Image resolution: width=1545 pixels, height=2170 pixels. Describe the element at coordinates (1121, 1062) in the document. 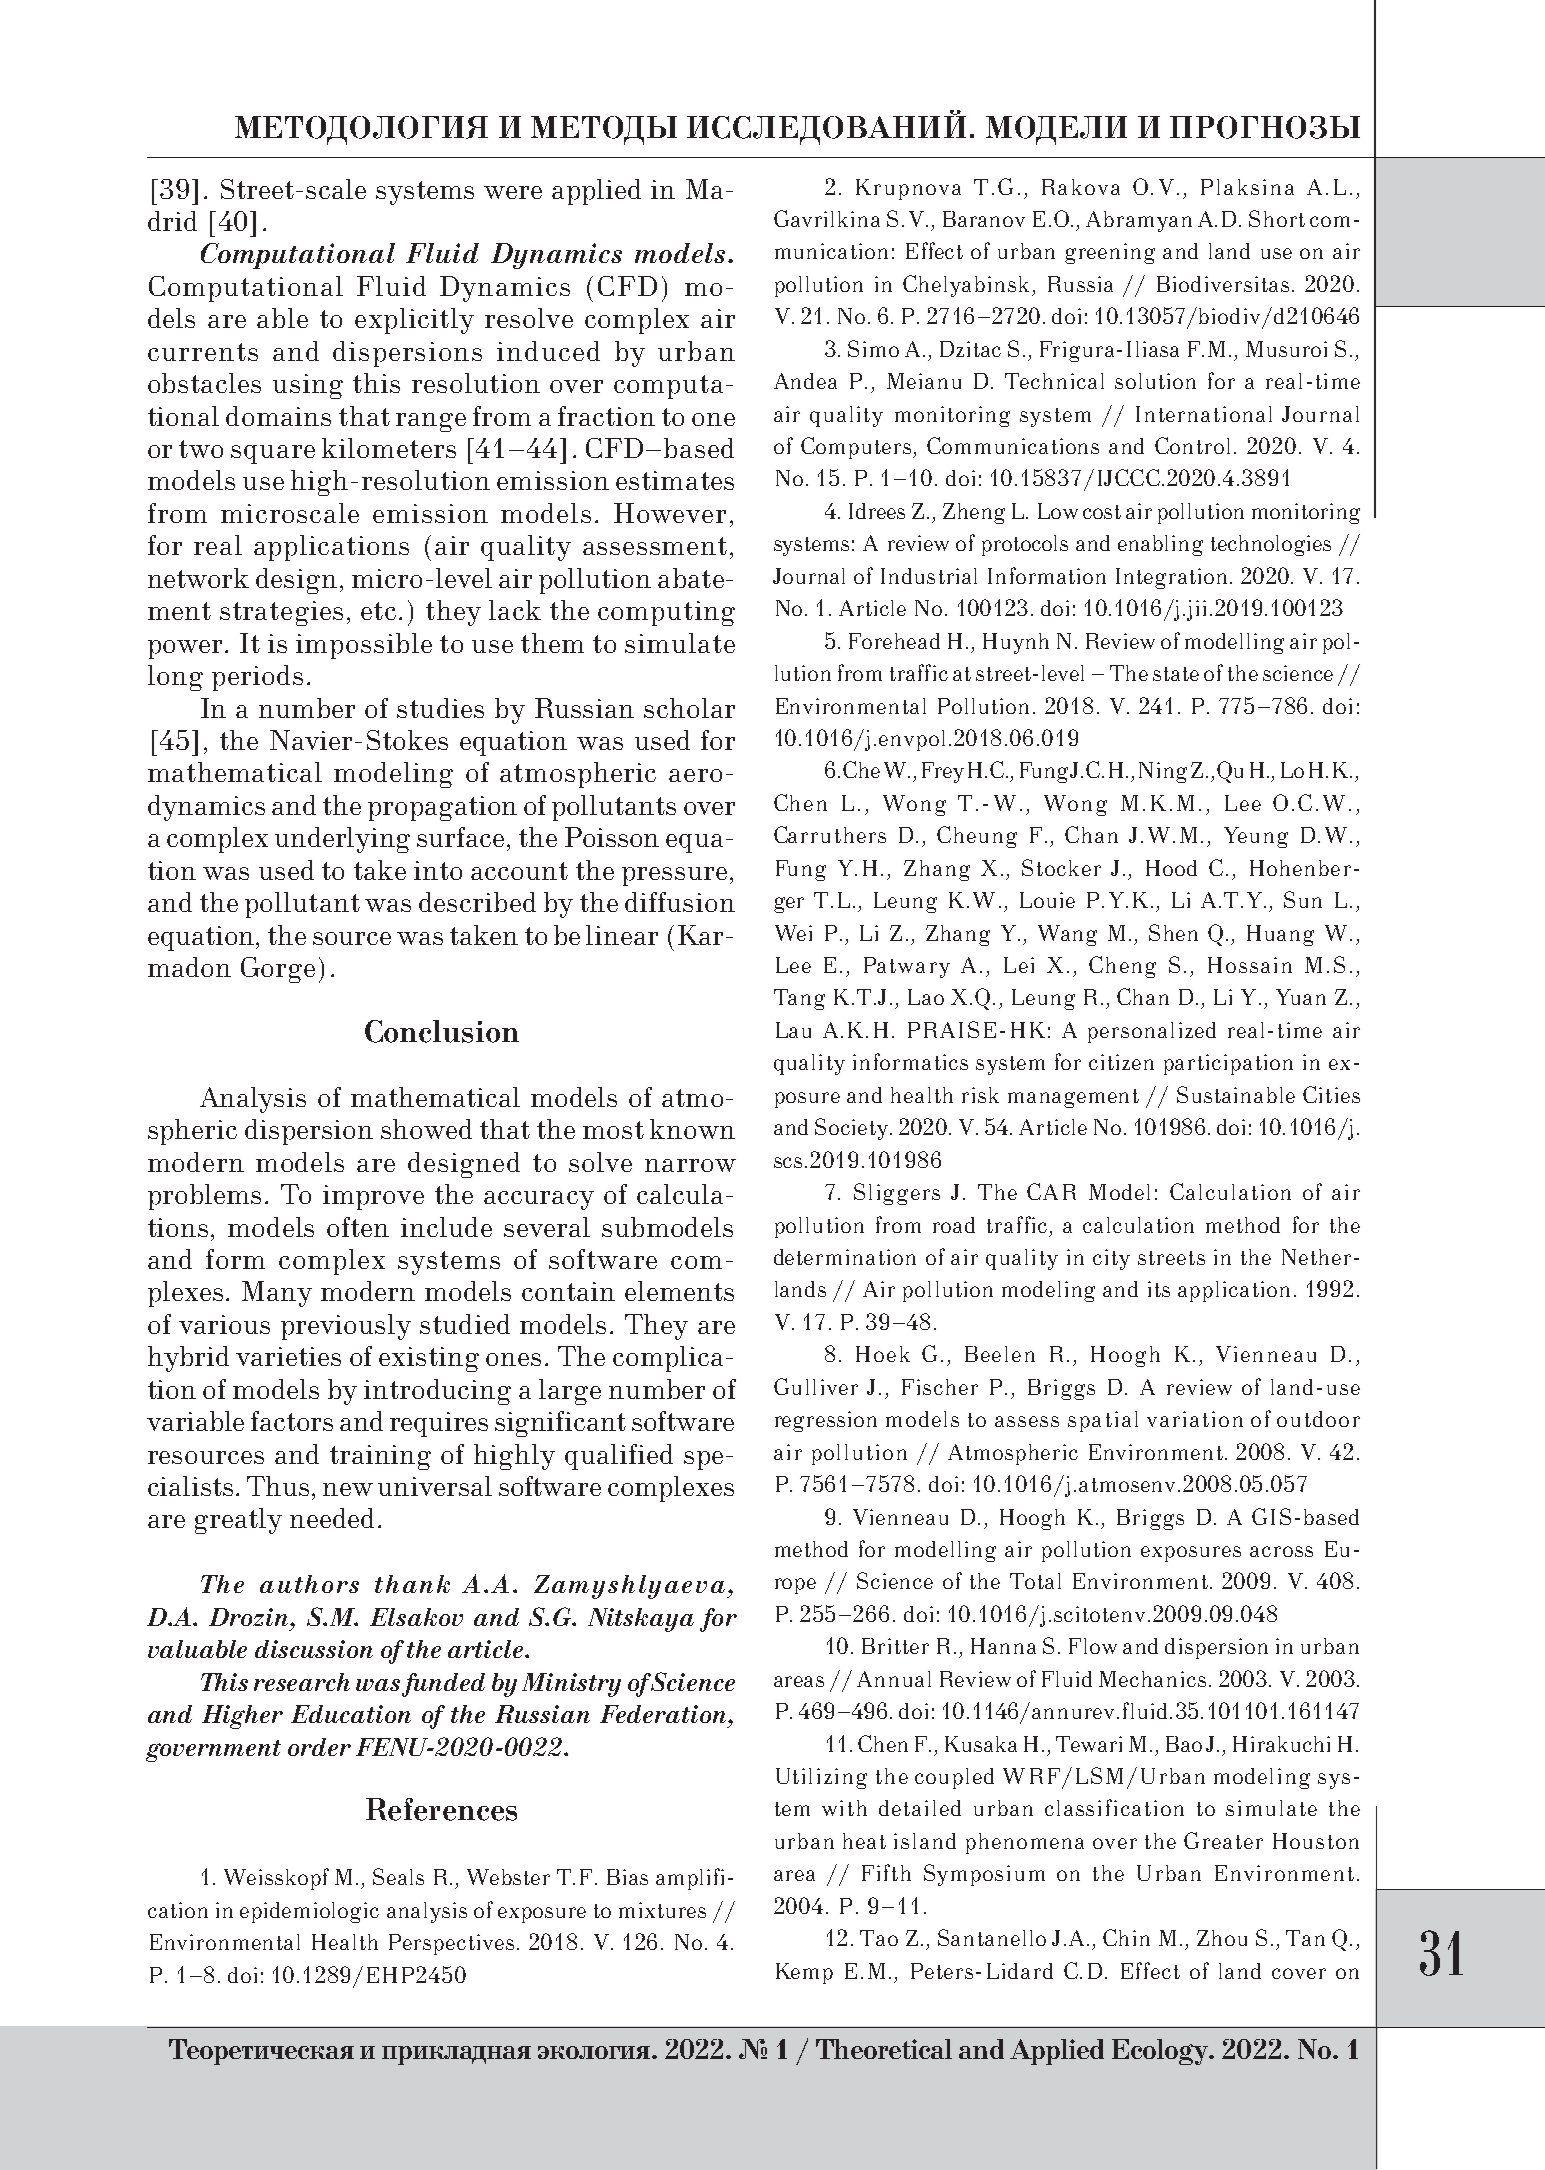

I see `citizen` at that location.
